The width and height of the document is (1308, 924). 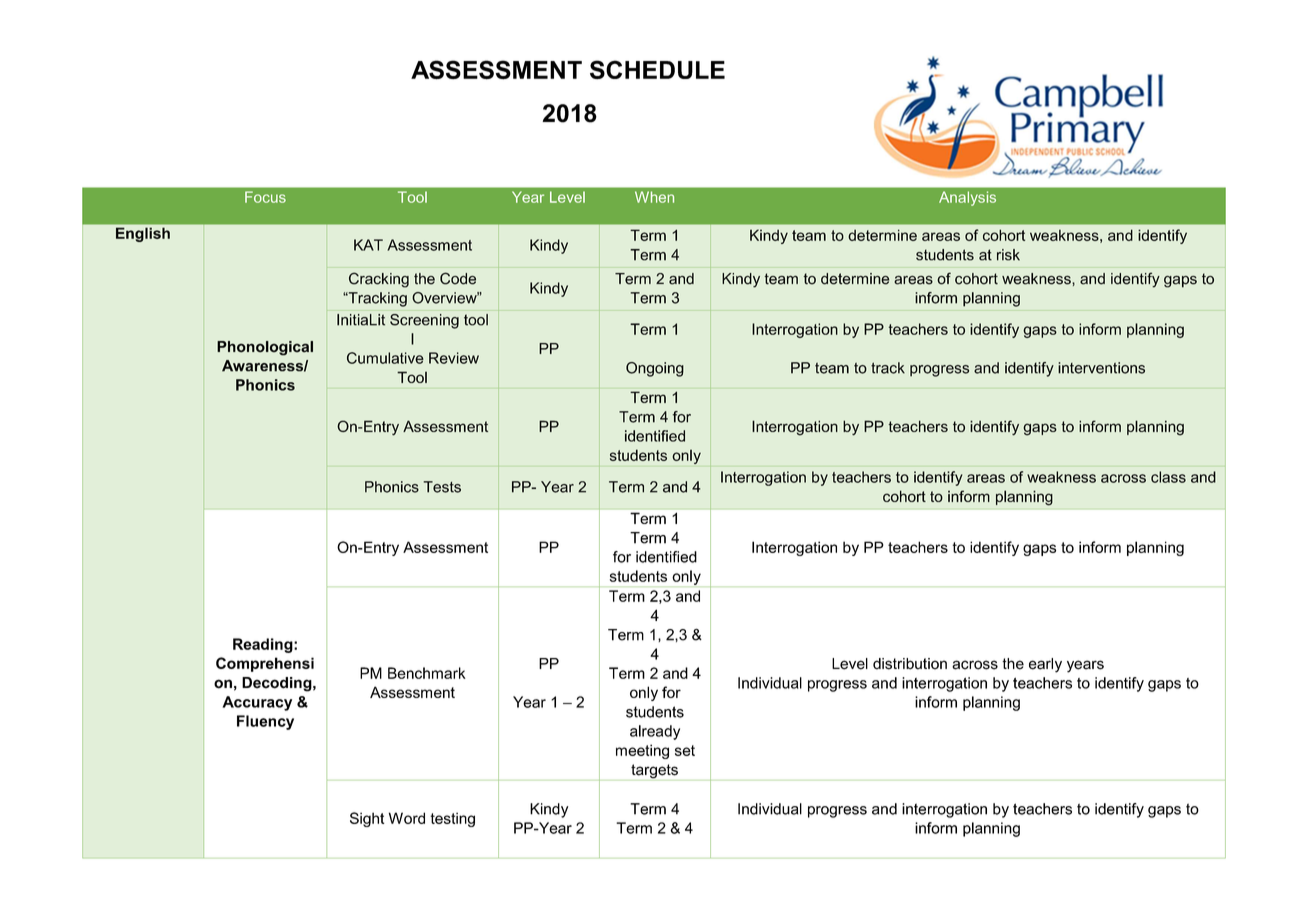 What do you see at coordinates (265, 197) in the document?
I see `Focus` at bounding box center [265, 197].
